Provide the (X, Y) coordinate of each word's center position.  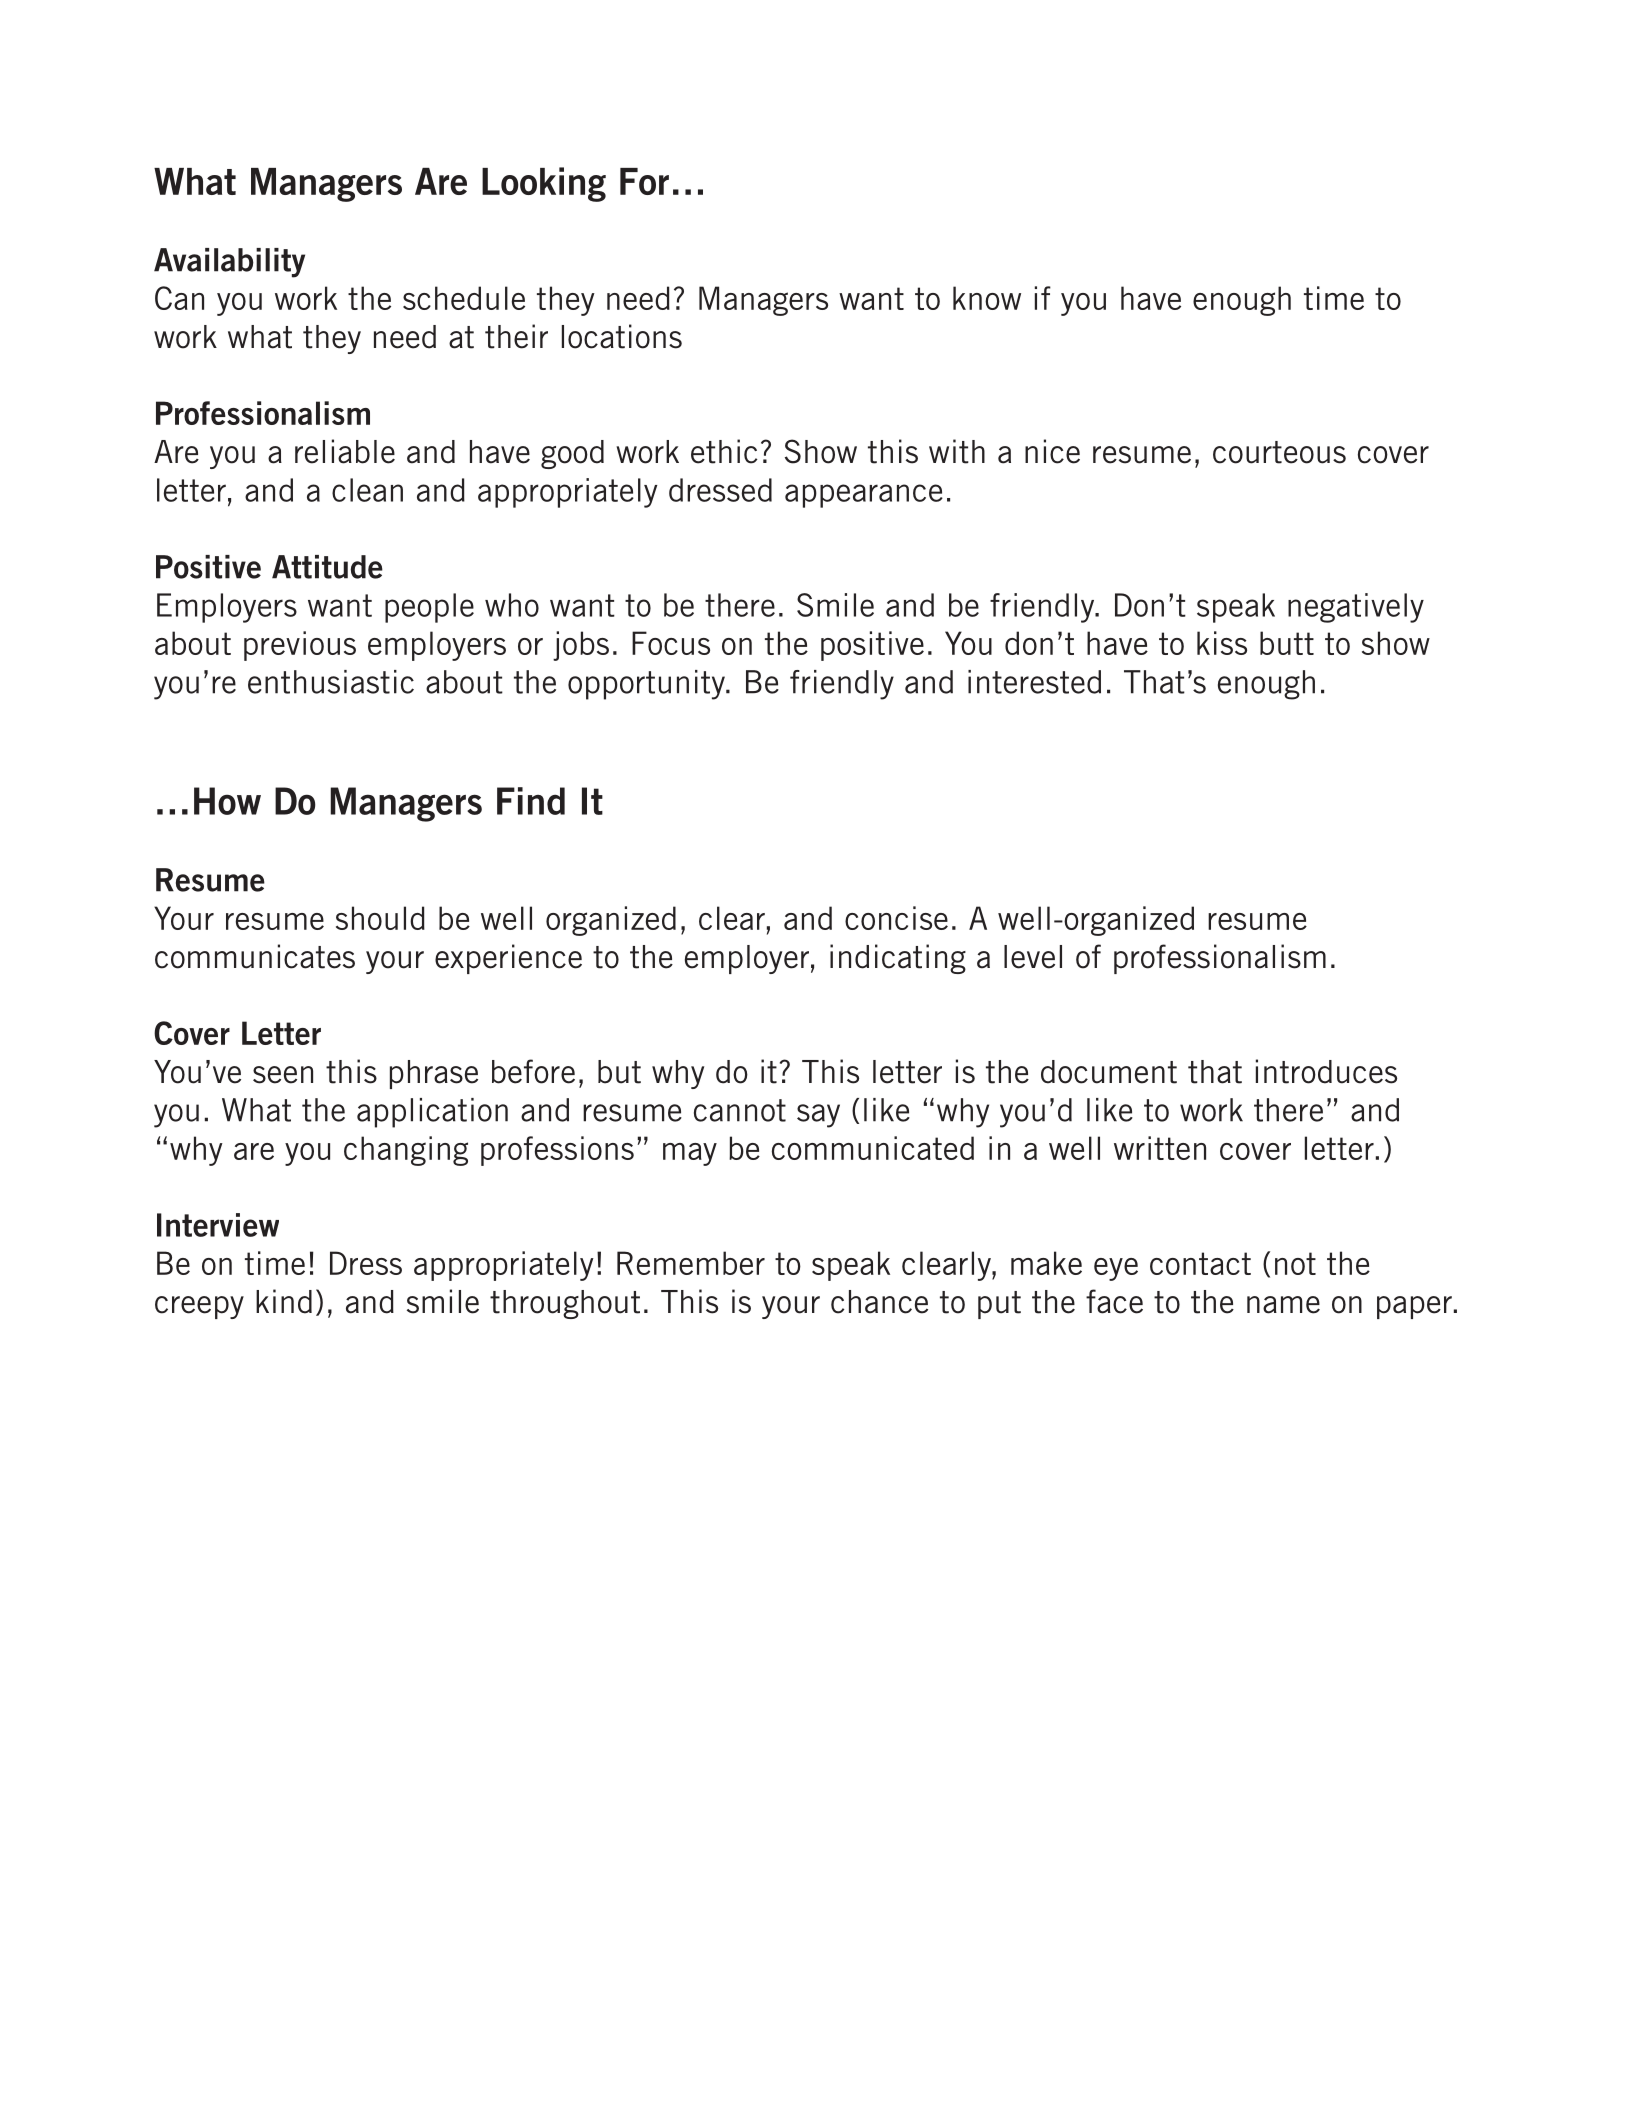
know (987, 298)
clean (367, 490)
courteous (1279, 452)
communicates (255, 956)
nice (1052, 451)
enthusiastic (331, 682)
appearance (864, 496)
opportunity (647, 685)
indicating (898, 959)
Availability (229, 263)
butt (1287, 643)
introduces (1326, 1071)
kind (284, 1301)
